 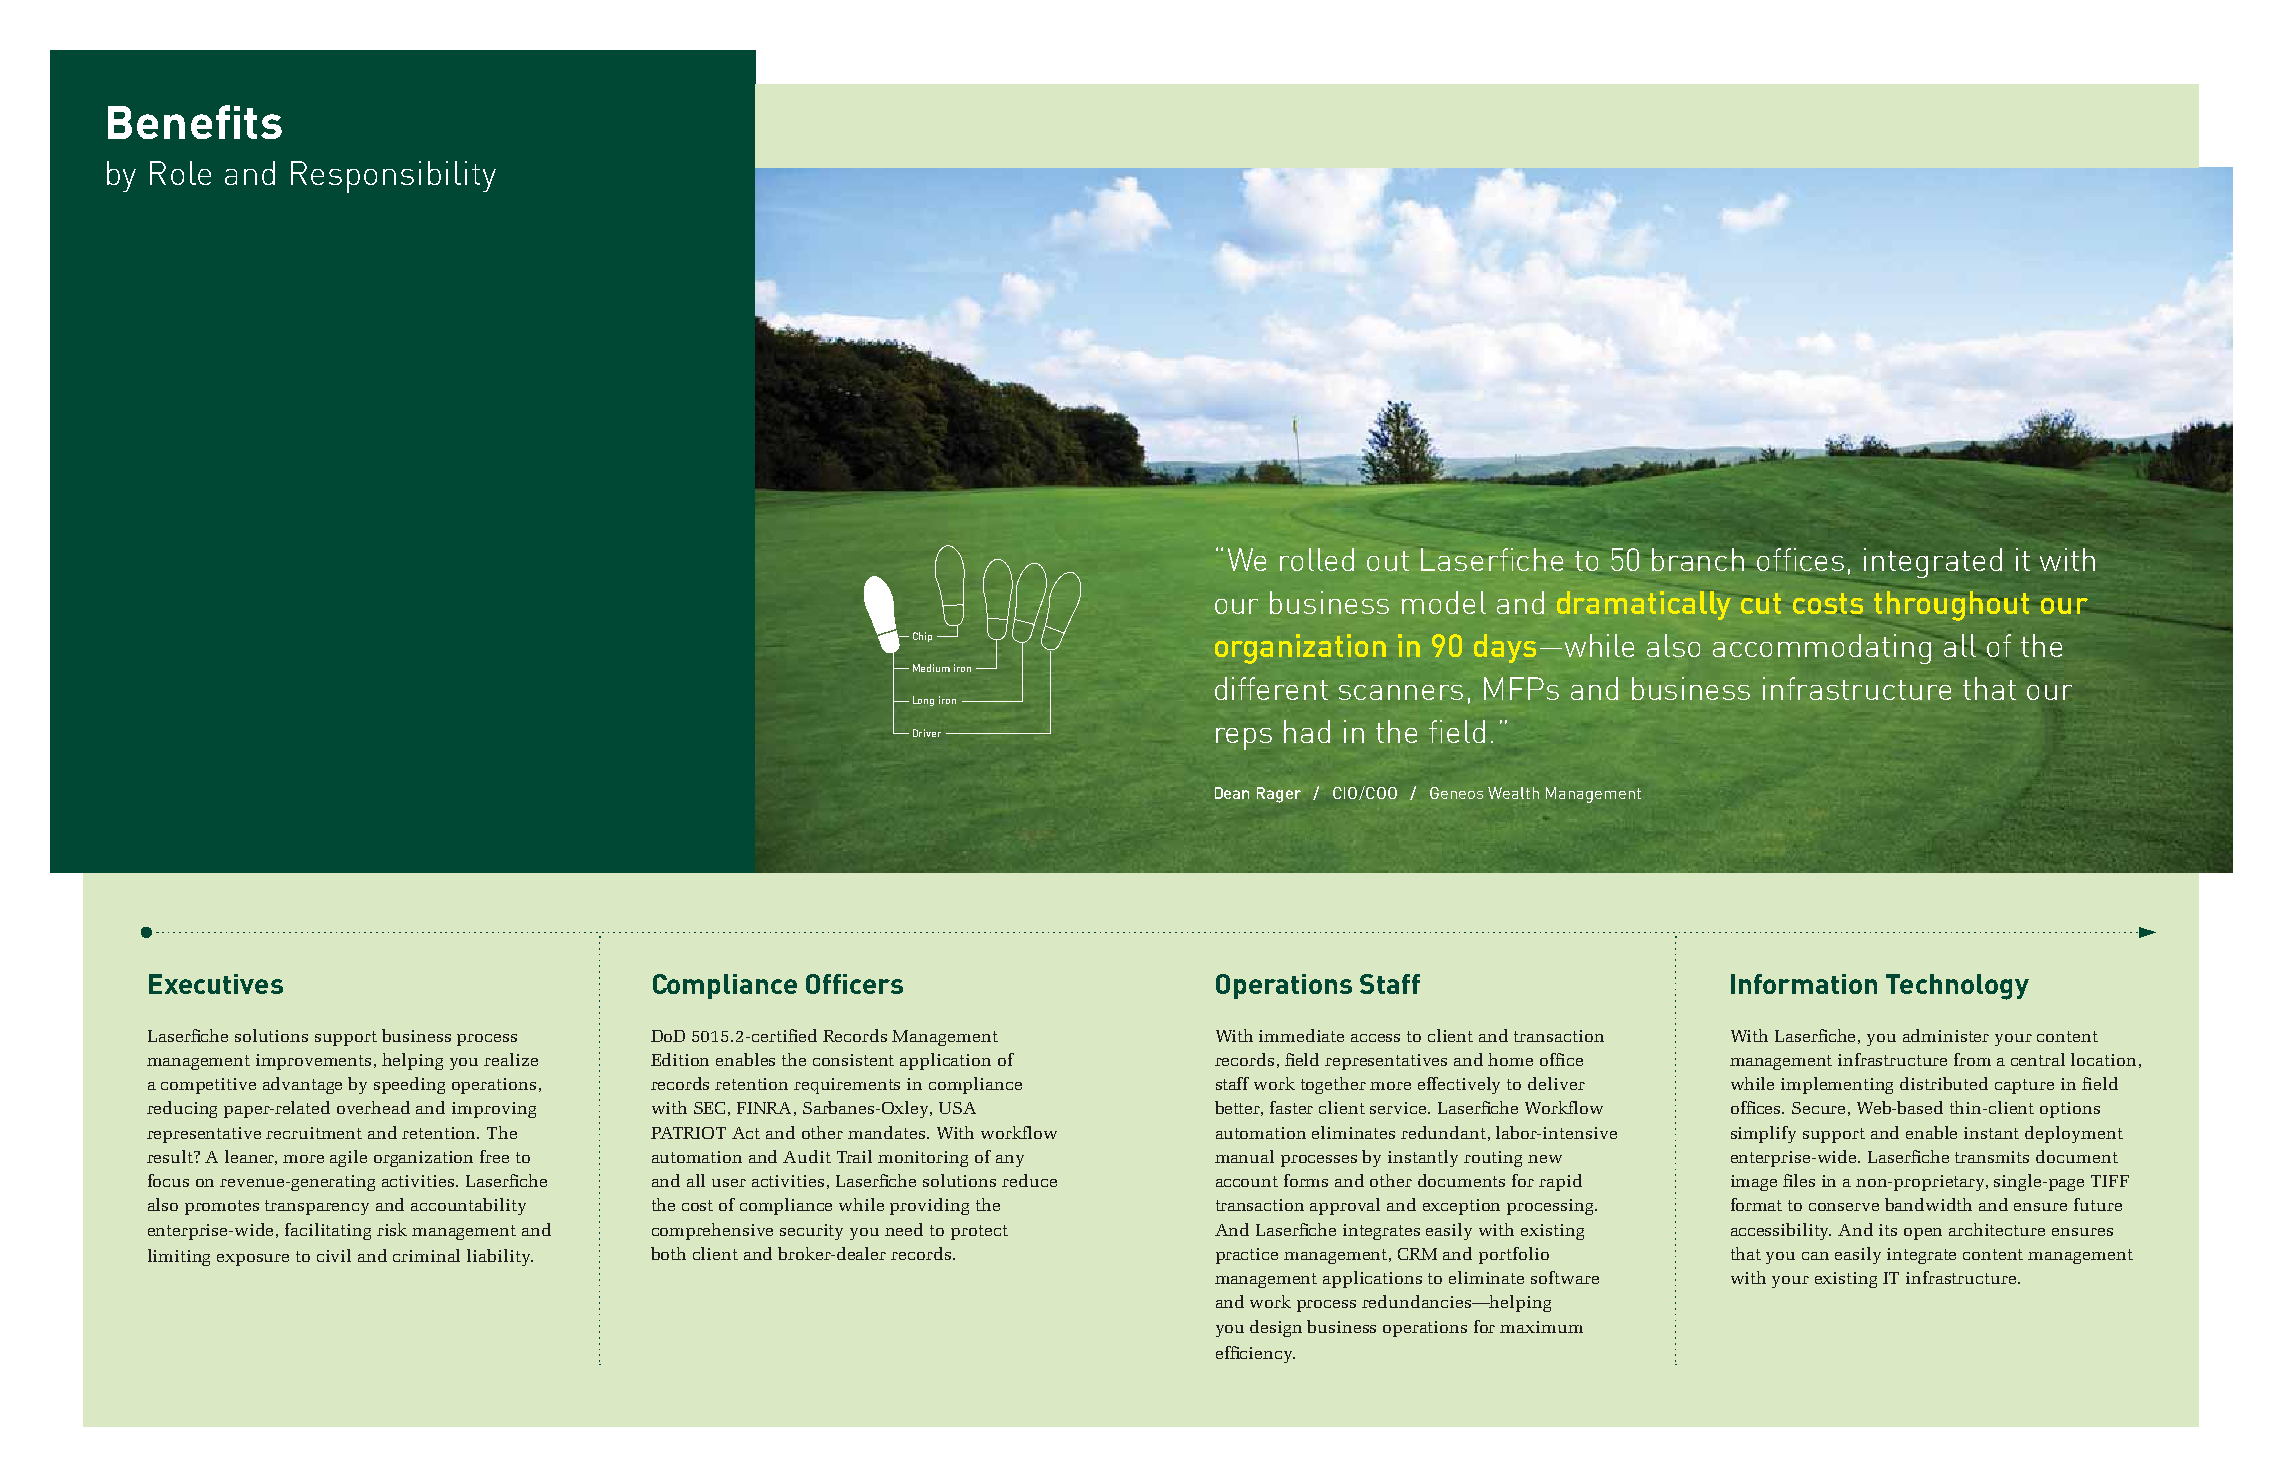 What do you see at coordinates (1247, 1256) in the screenshot?
I see `practice` at bounding box center [1247, 1256].
